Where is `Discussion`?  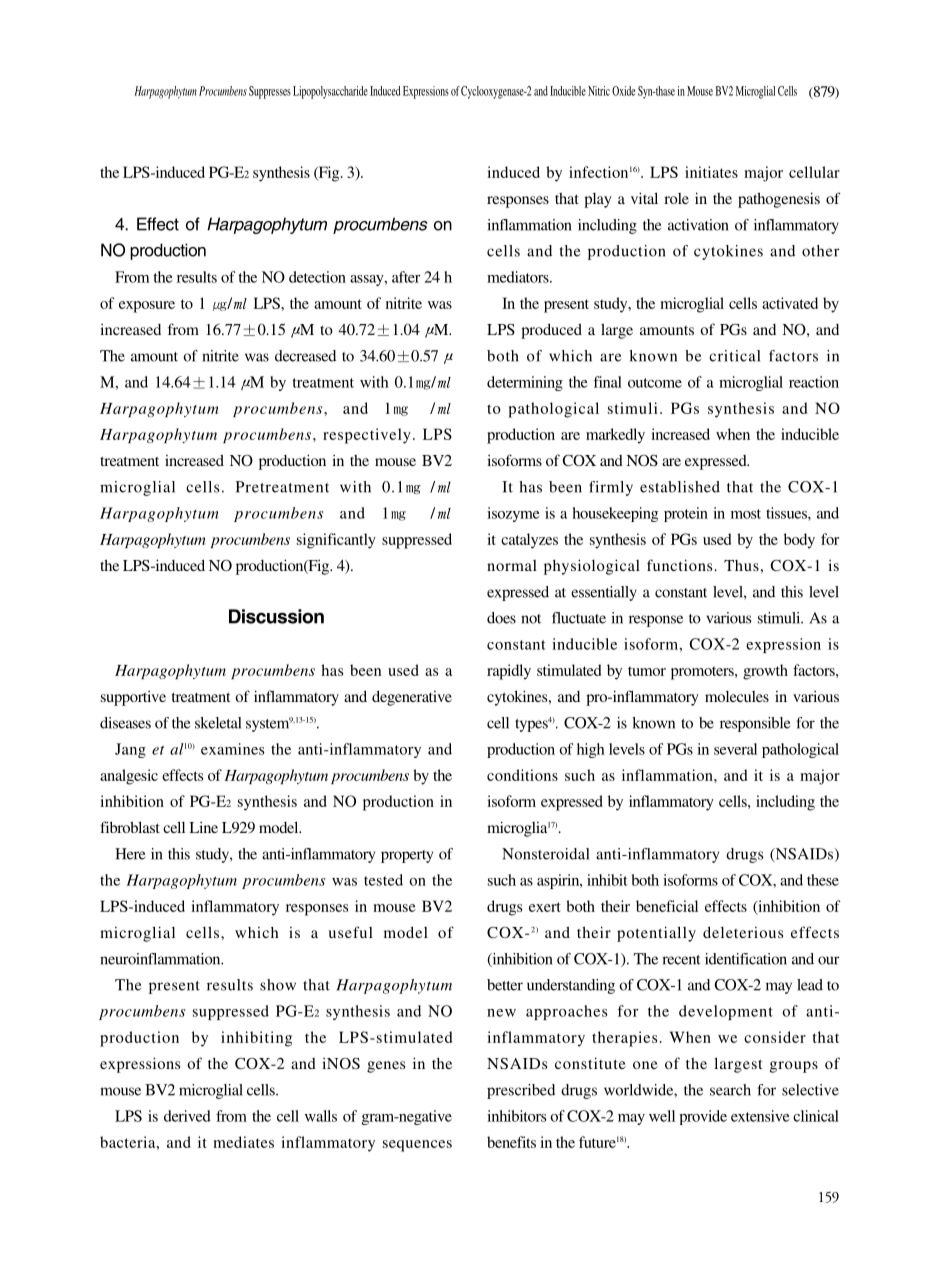 Discussion is located at coordinates (276, 616).
